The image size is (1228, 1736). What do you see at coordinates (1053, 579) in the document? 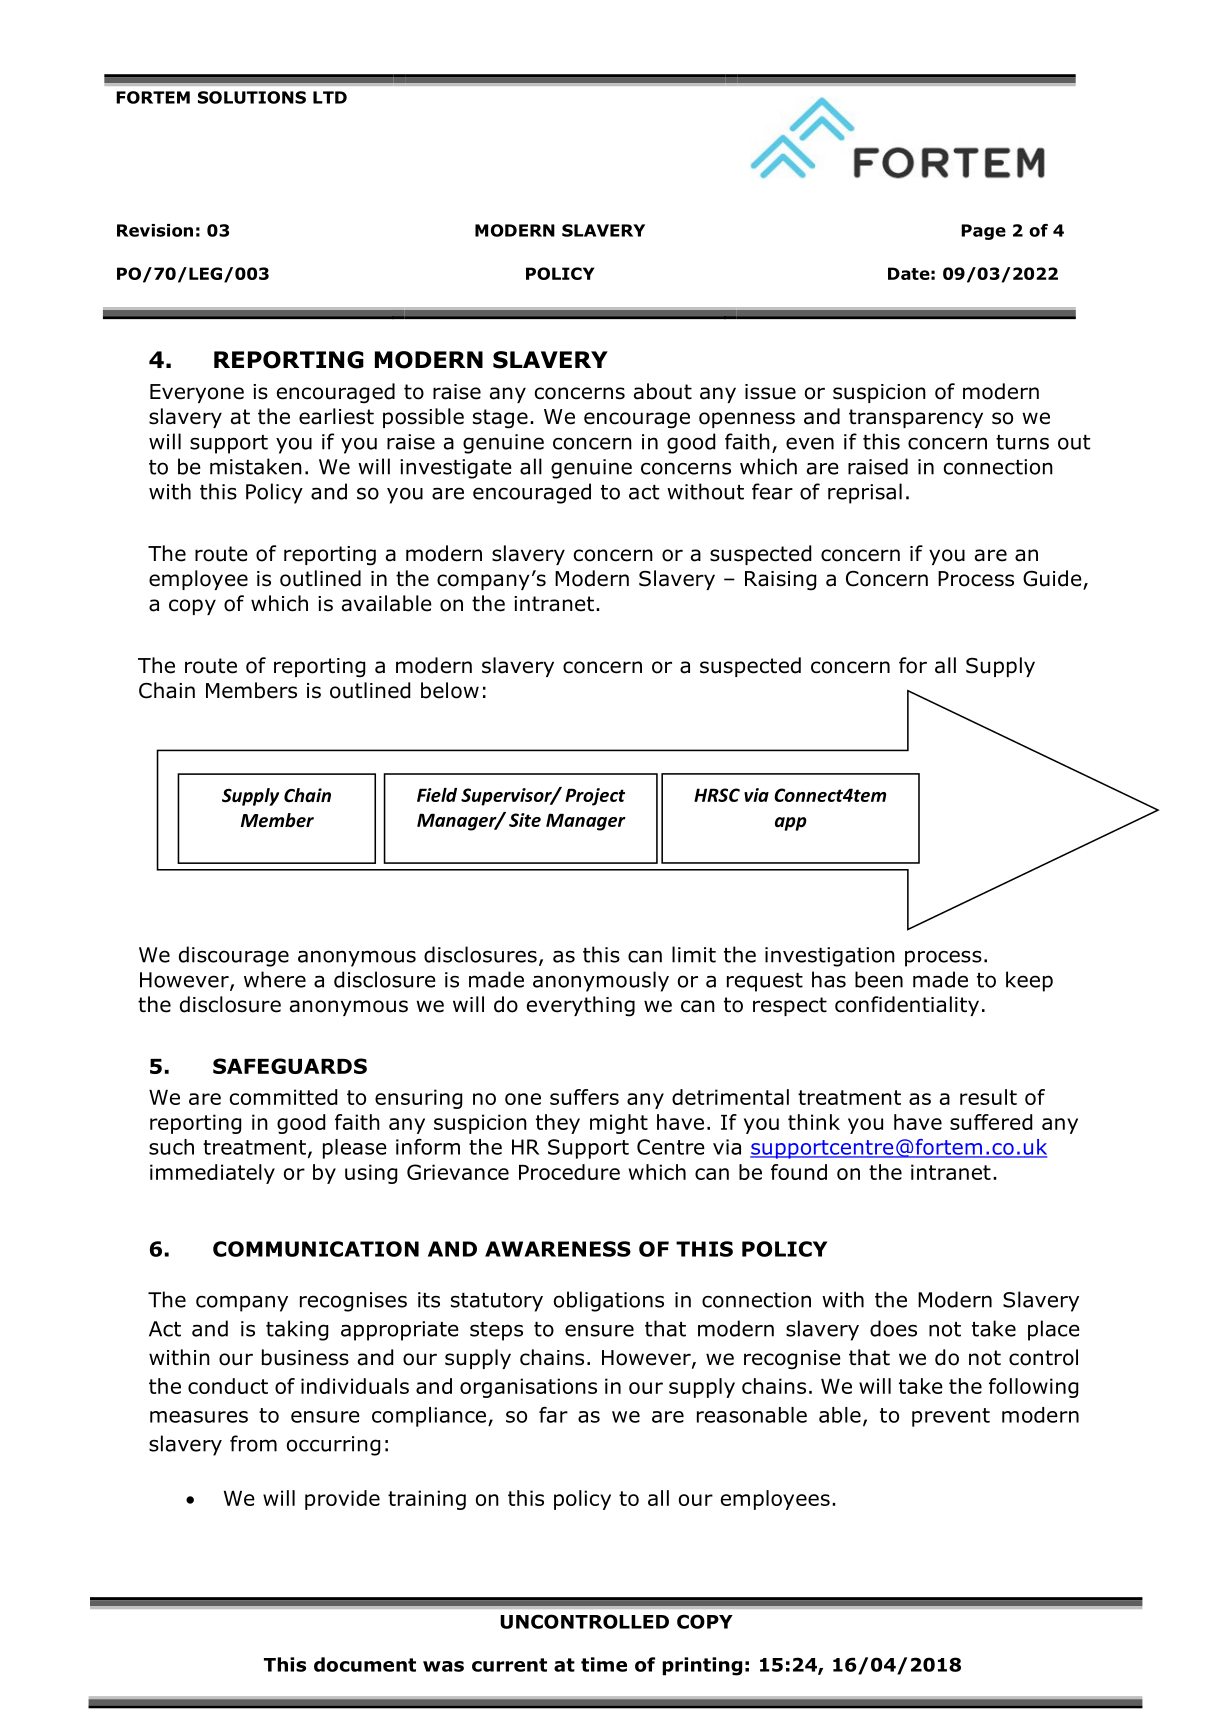
I see `Guide` at bounding box center [1053, 579].
